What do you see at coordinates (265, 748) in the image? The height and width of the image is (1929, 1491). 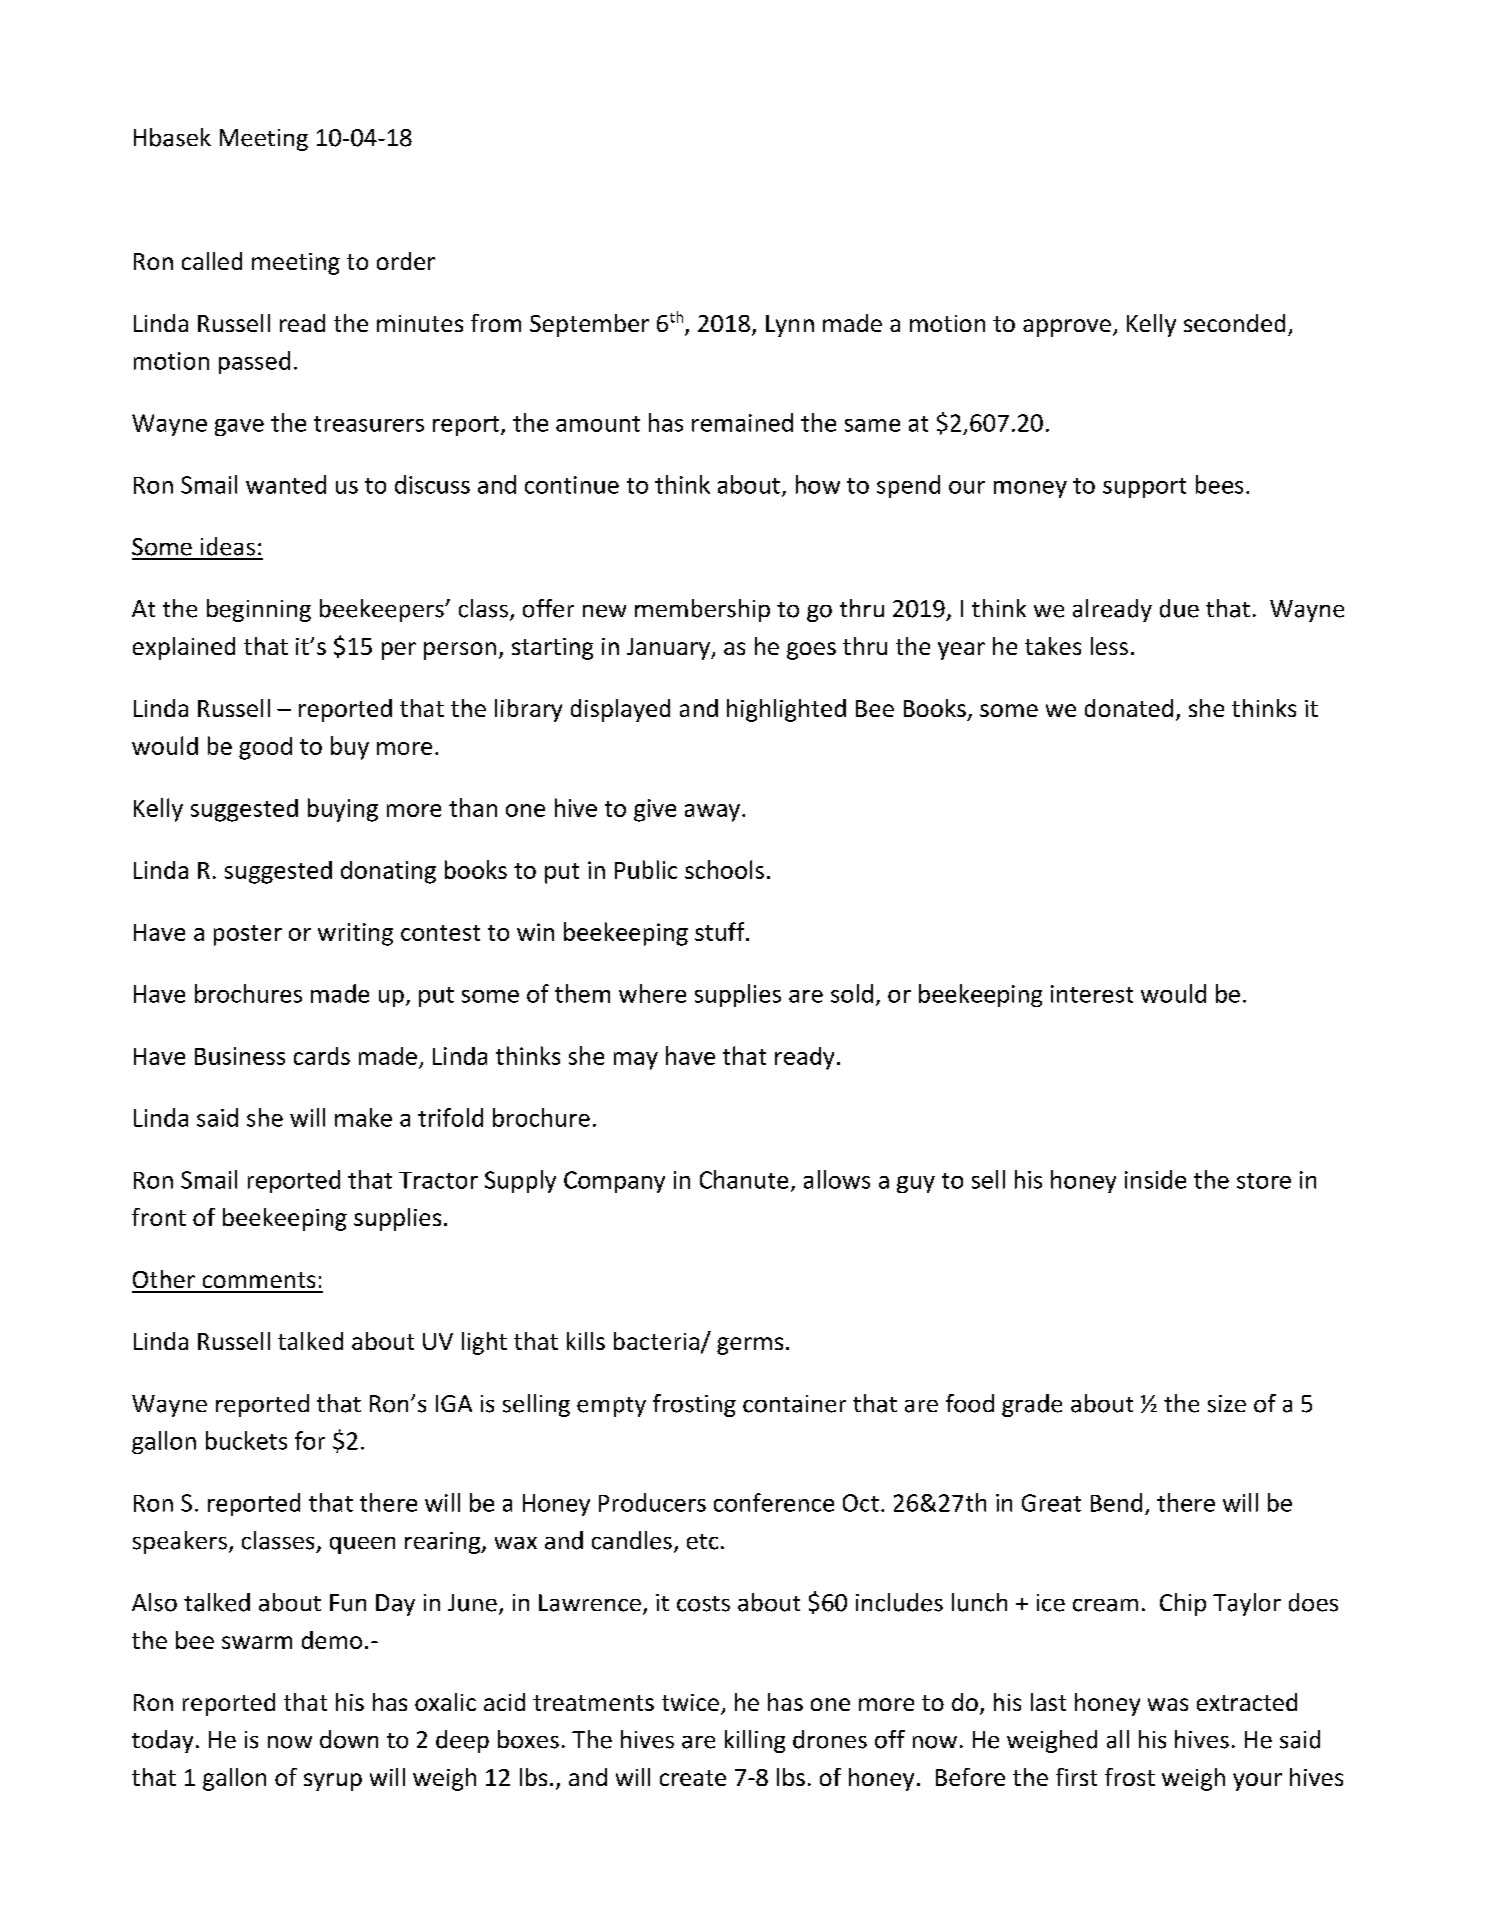 I see `good` at bounding box center [265, 748].
